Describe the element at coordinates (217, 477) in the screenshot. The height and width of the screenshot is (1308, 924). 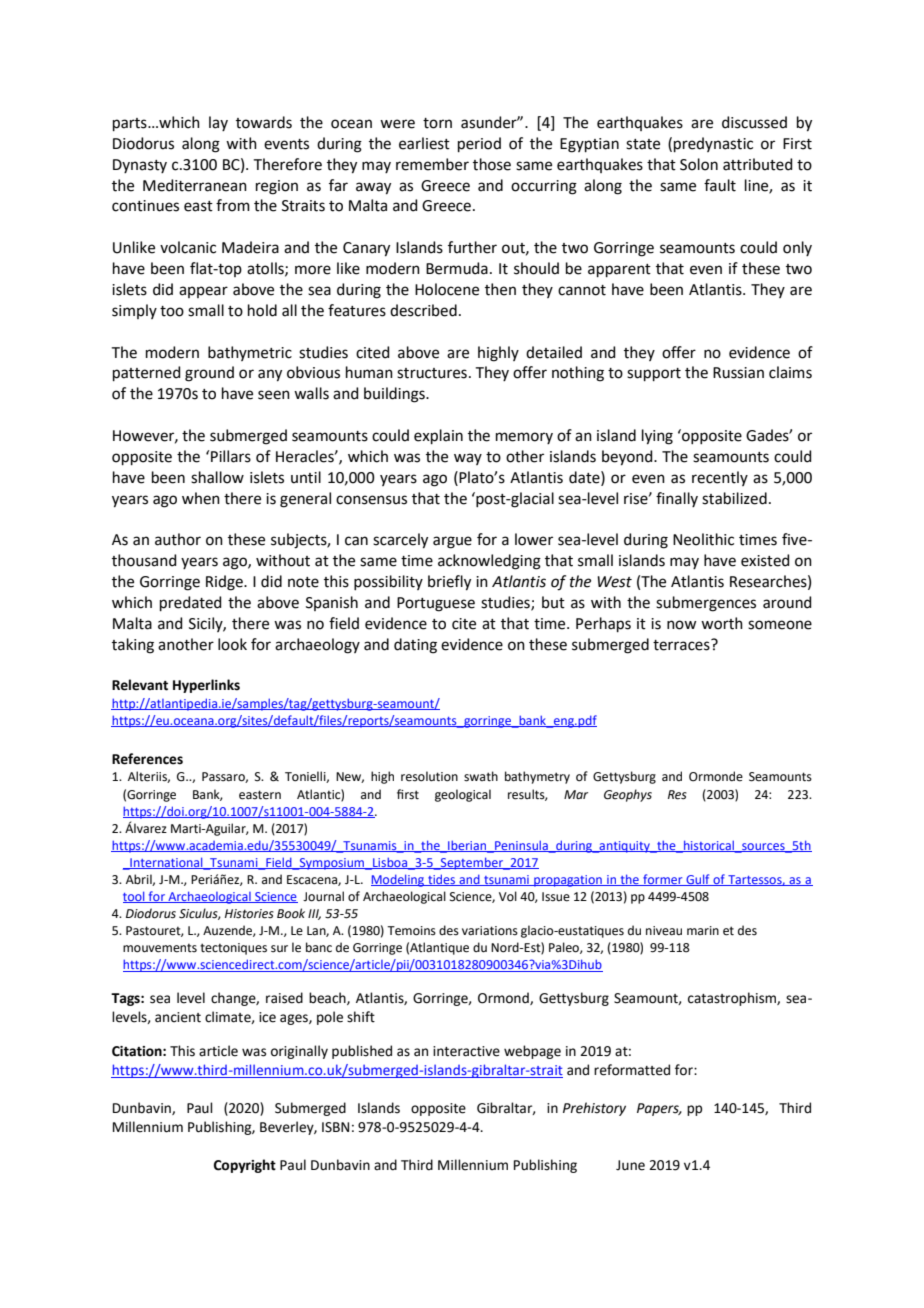
I see `shallow` at that location.
